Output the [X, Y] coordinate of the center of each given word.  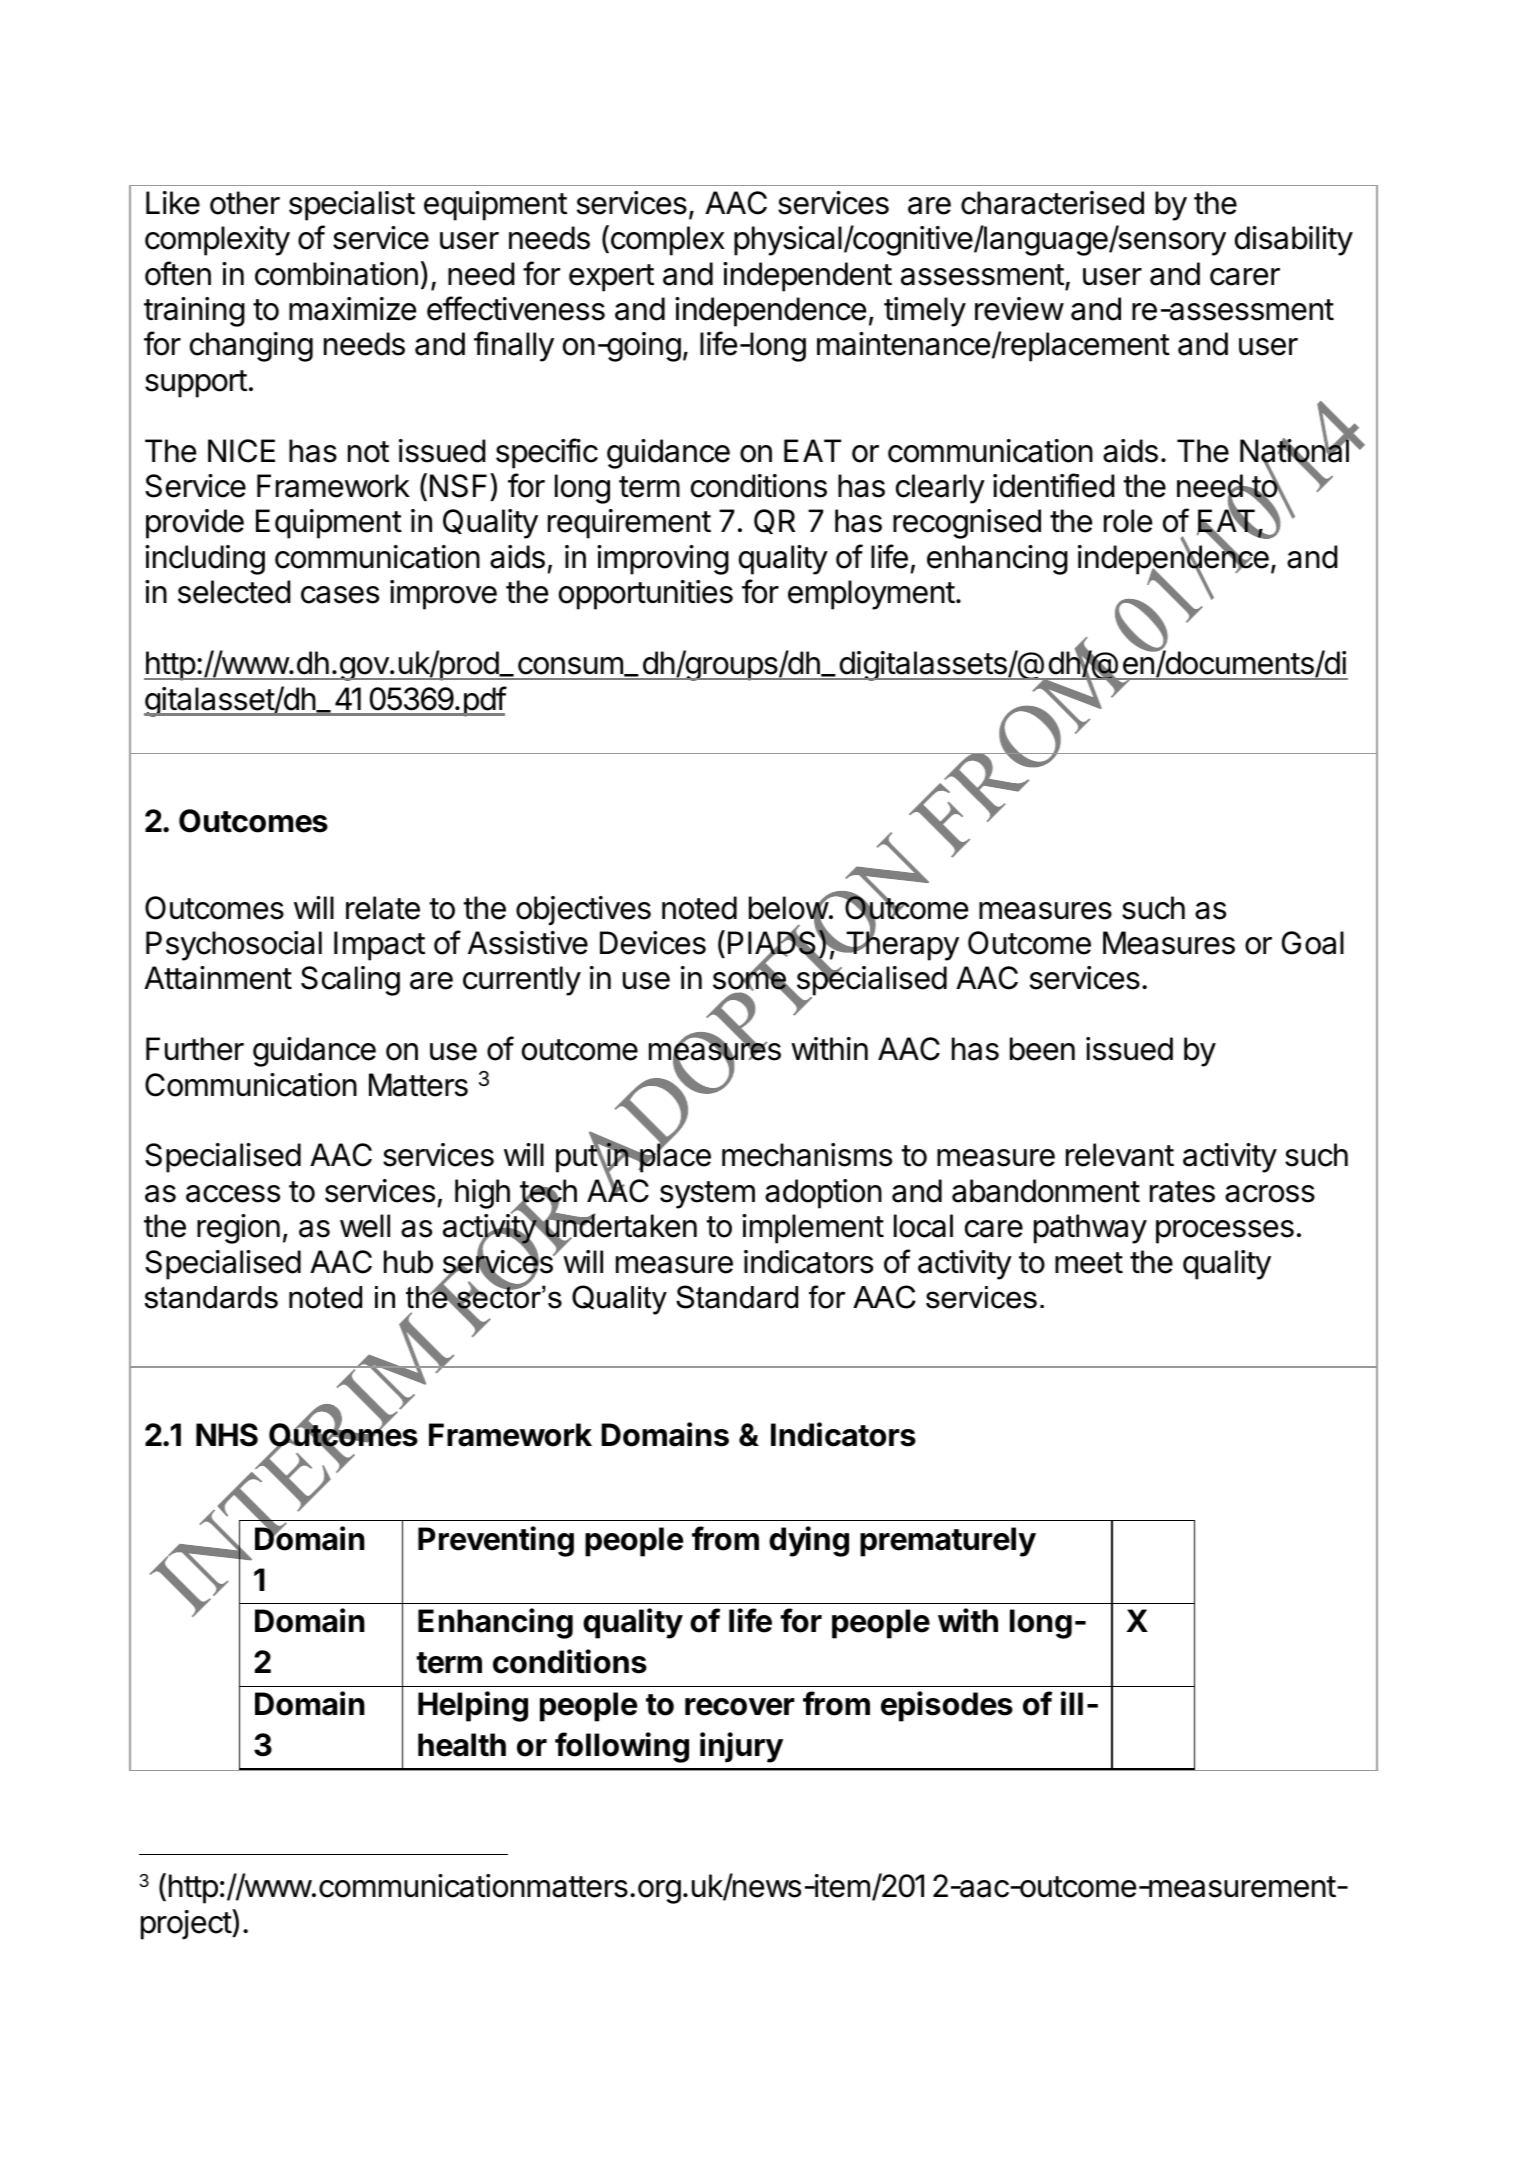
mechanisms [807, 1155]
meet [1089, 1263]
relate [383, 908]
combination [336, 274]
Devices [653, 943]
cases [340, 595]
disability [1294, 241]
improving [663, 560]
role [1128, 521]
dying [809, 1541]
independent [807, 277]
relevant [1120, 1155]
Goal [1313, 943]
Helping [473, 1706]
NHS [227, 1435]
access [233, 1194]
